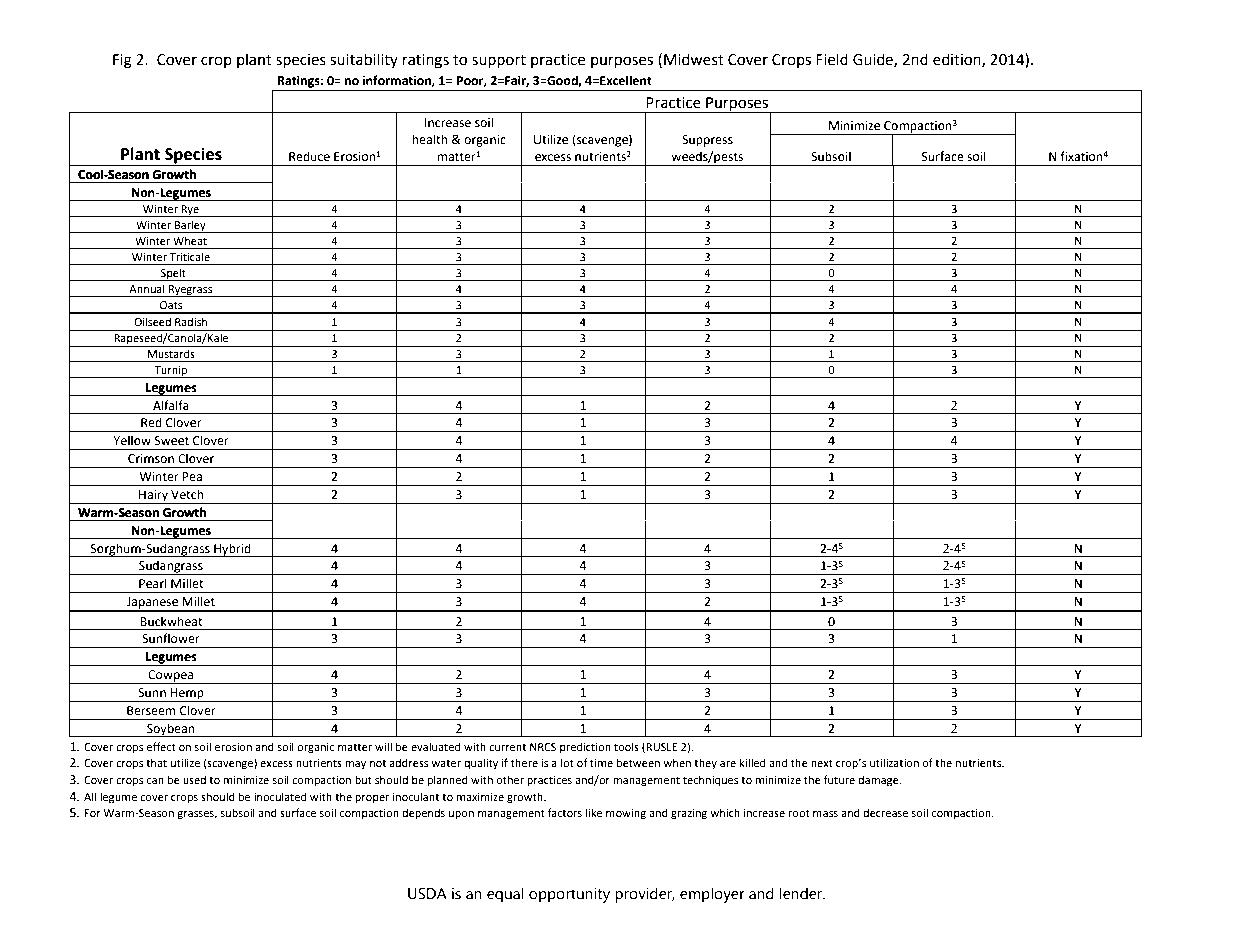 The width and height of the document is (1233, 952). Describe the element at coordinates (232, 550) in the document. I see `Hybrid` at that location.
